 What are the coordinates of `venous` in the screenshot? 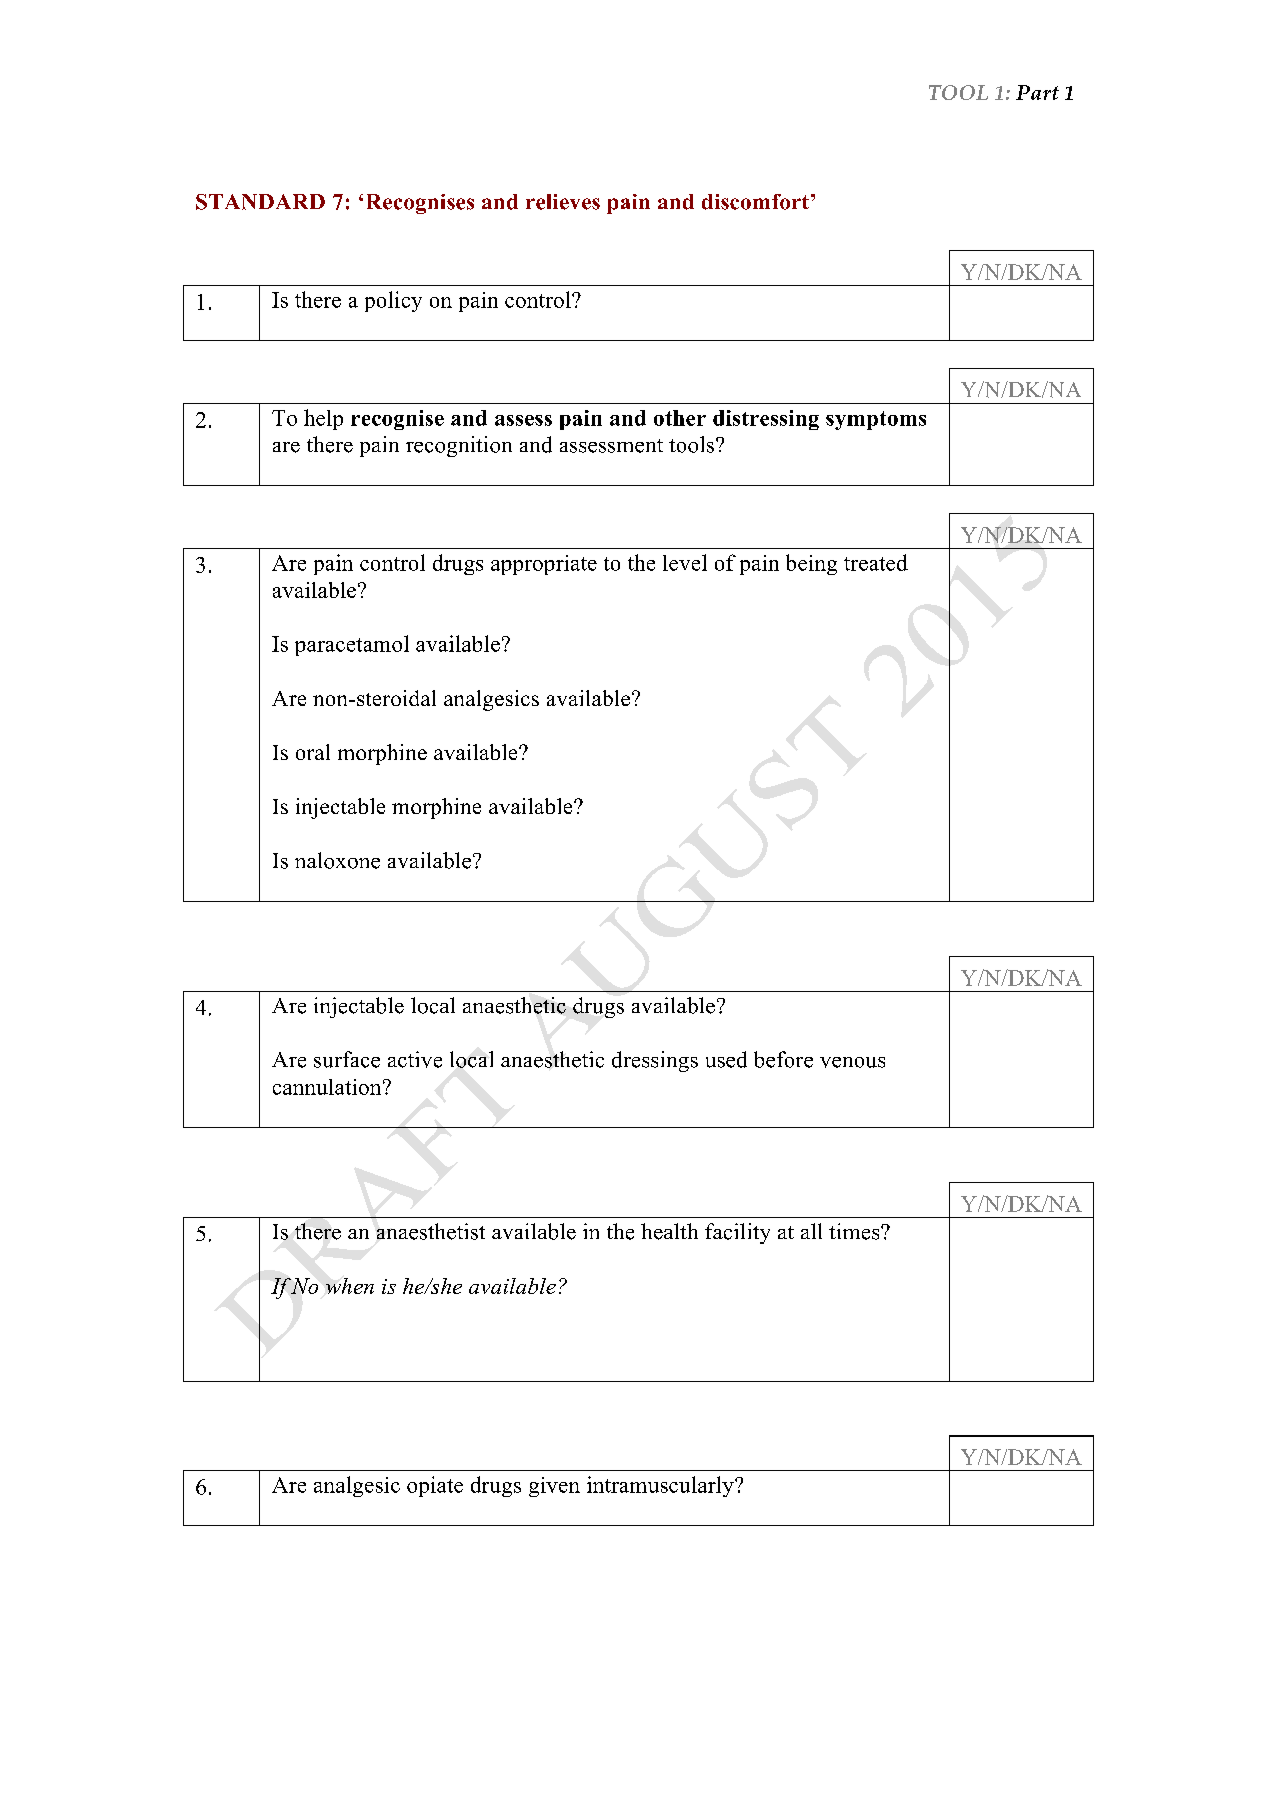 It's located at (852, 1062).
